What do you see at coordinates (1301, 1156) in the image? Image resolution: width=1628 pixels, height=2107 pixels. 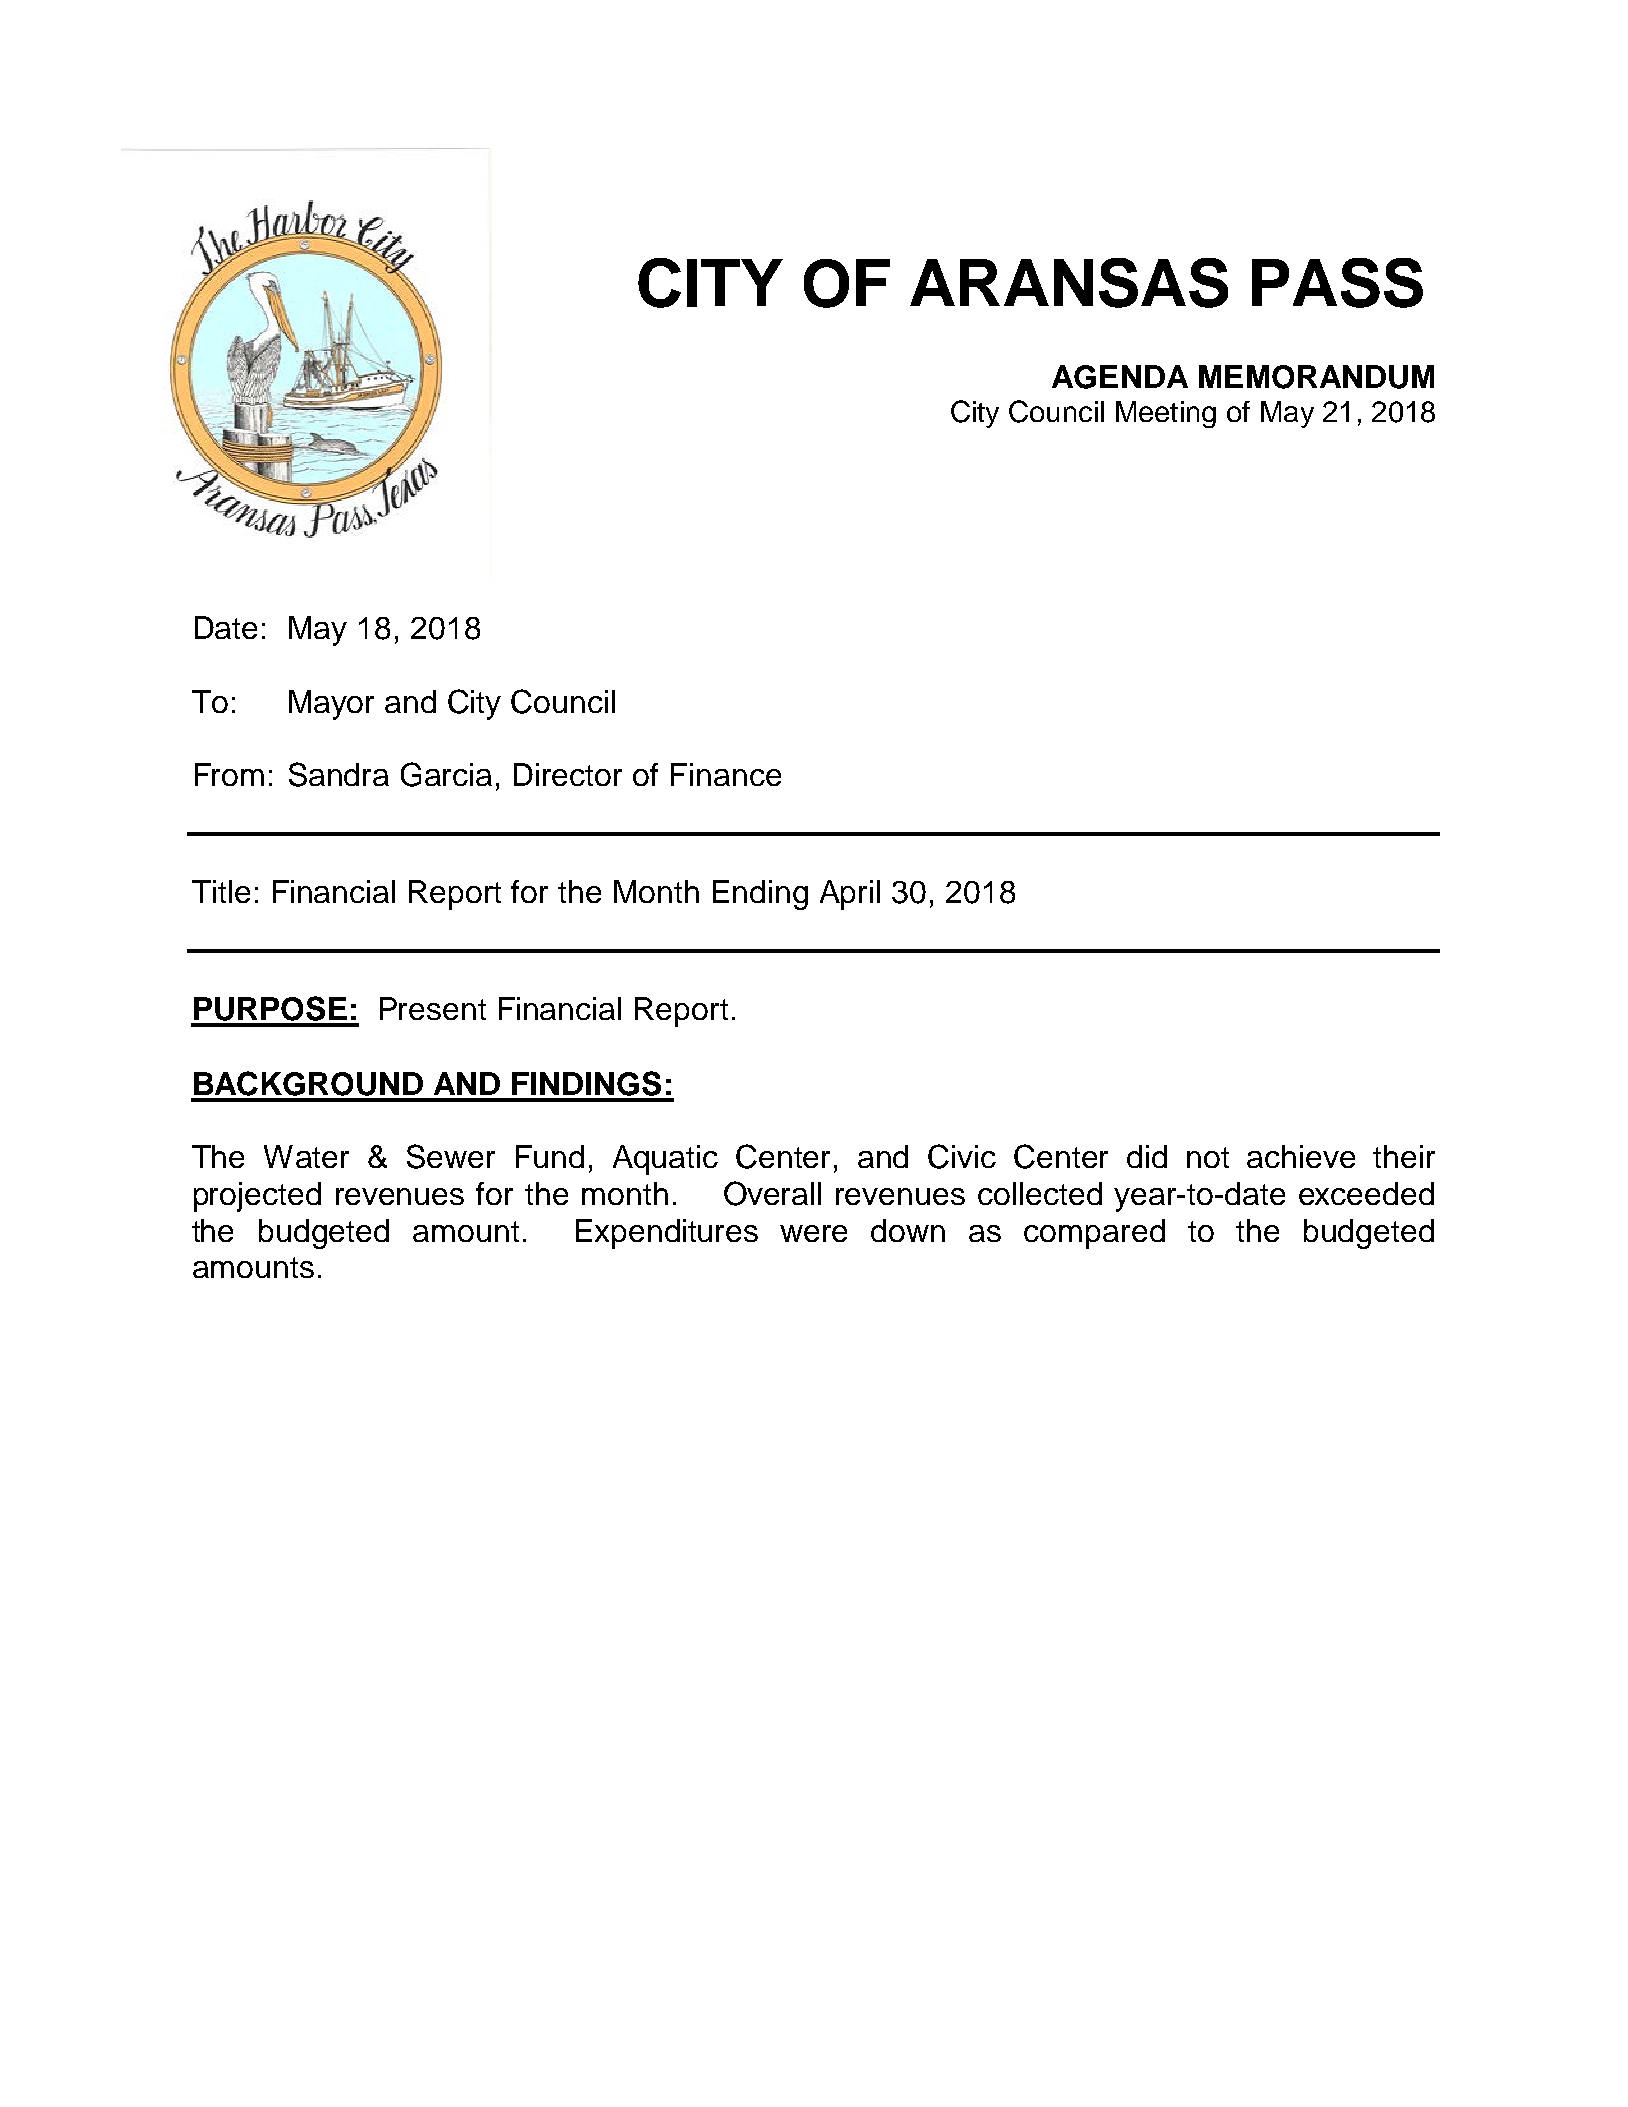 I see `achieve` at bounding box center [1301, 1156].
